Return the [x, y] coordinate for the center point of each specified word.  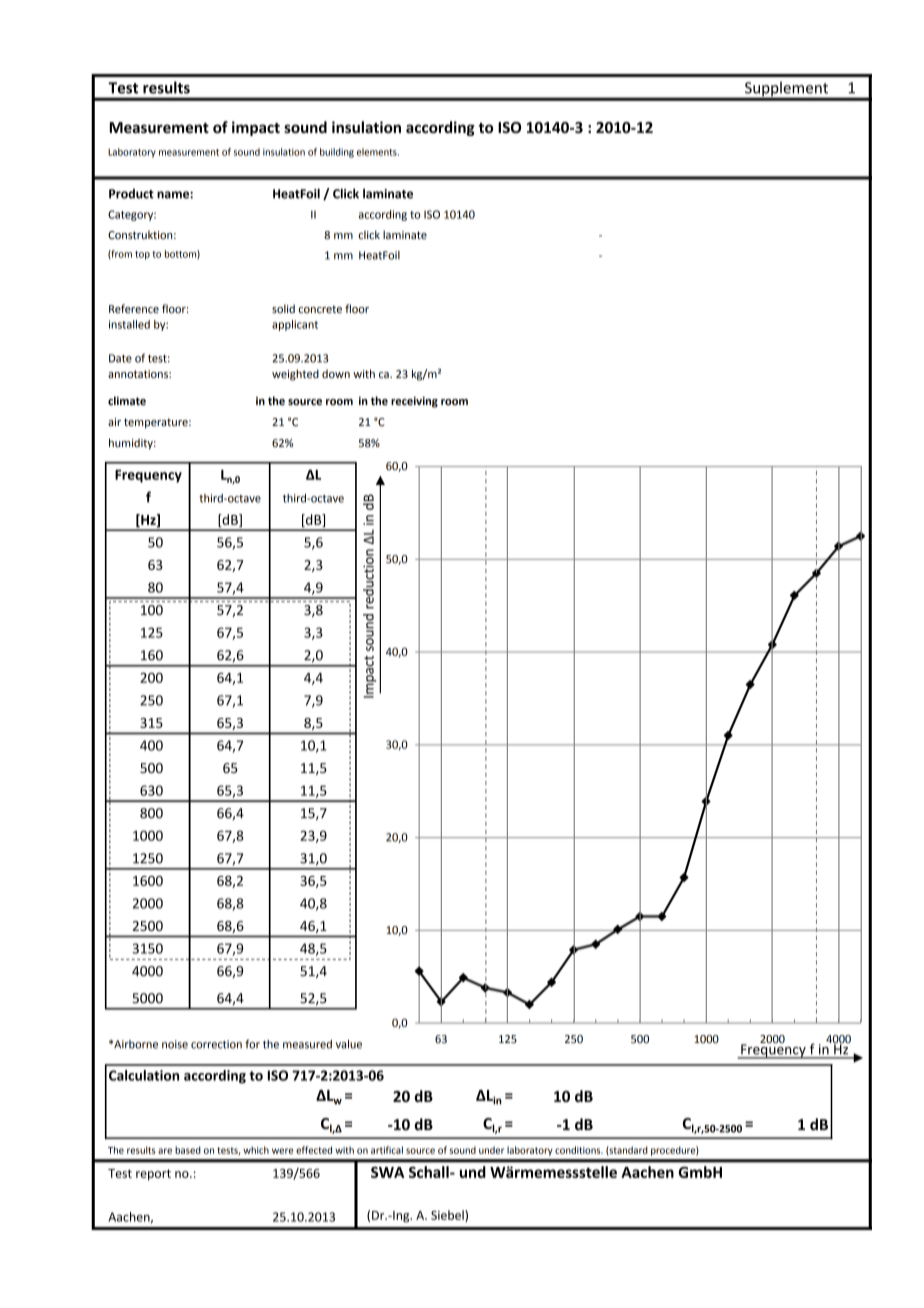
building [337, 153]
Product [131, 194]
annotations [139, 374]
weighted [295, 375]
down [336, 373]
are [165, 1151]
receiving [414, 402]
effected [314, 1150]
